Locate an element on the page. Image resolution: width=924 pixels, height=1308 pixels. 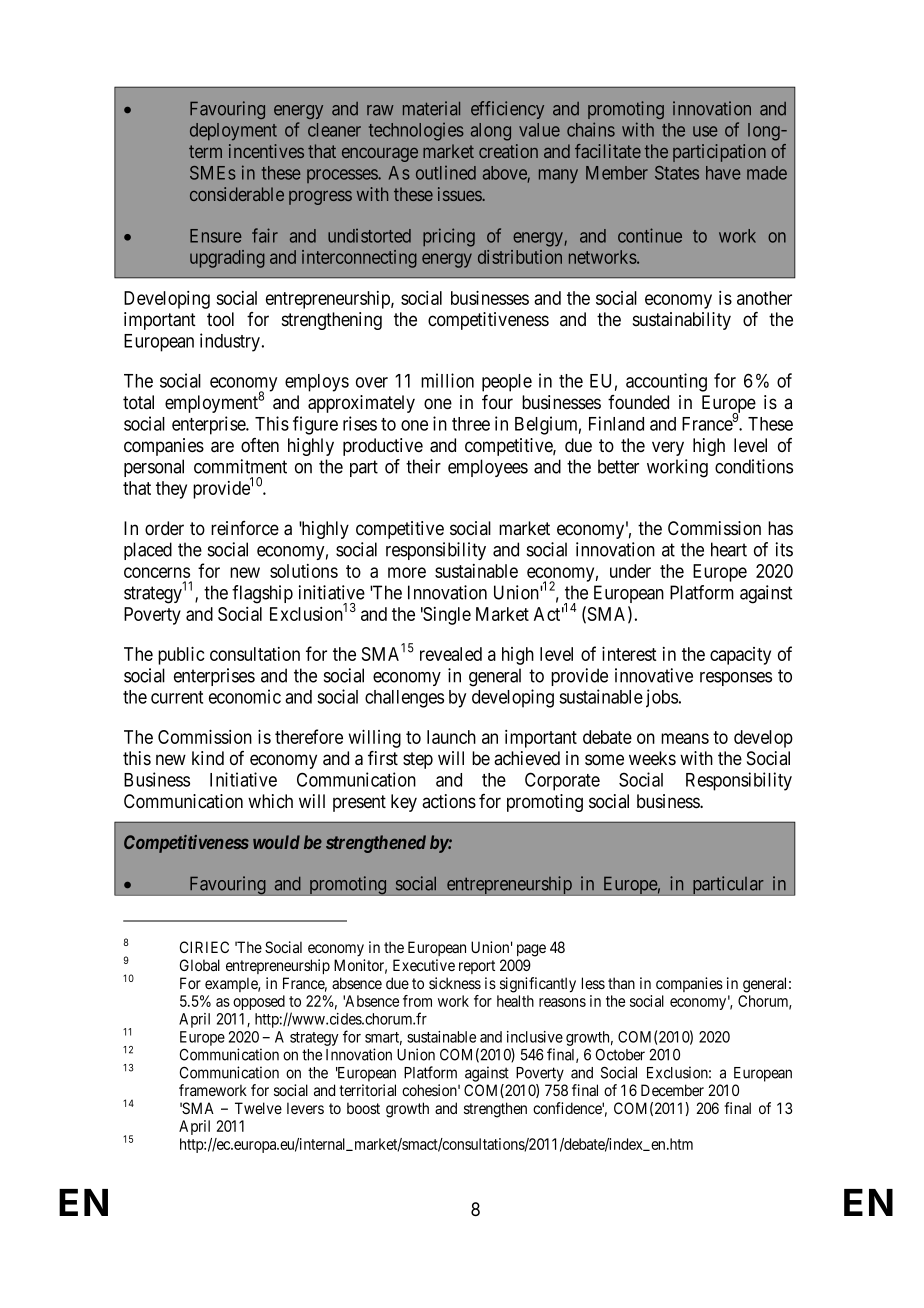
technologies is located at coordinates (416, 132).
